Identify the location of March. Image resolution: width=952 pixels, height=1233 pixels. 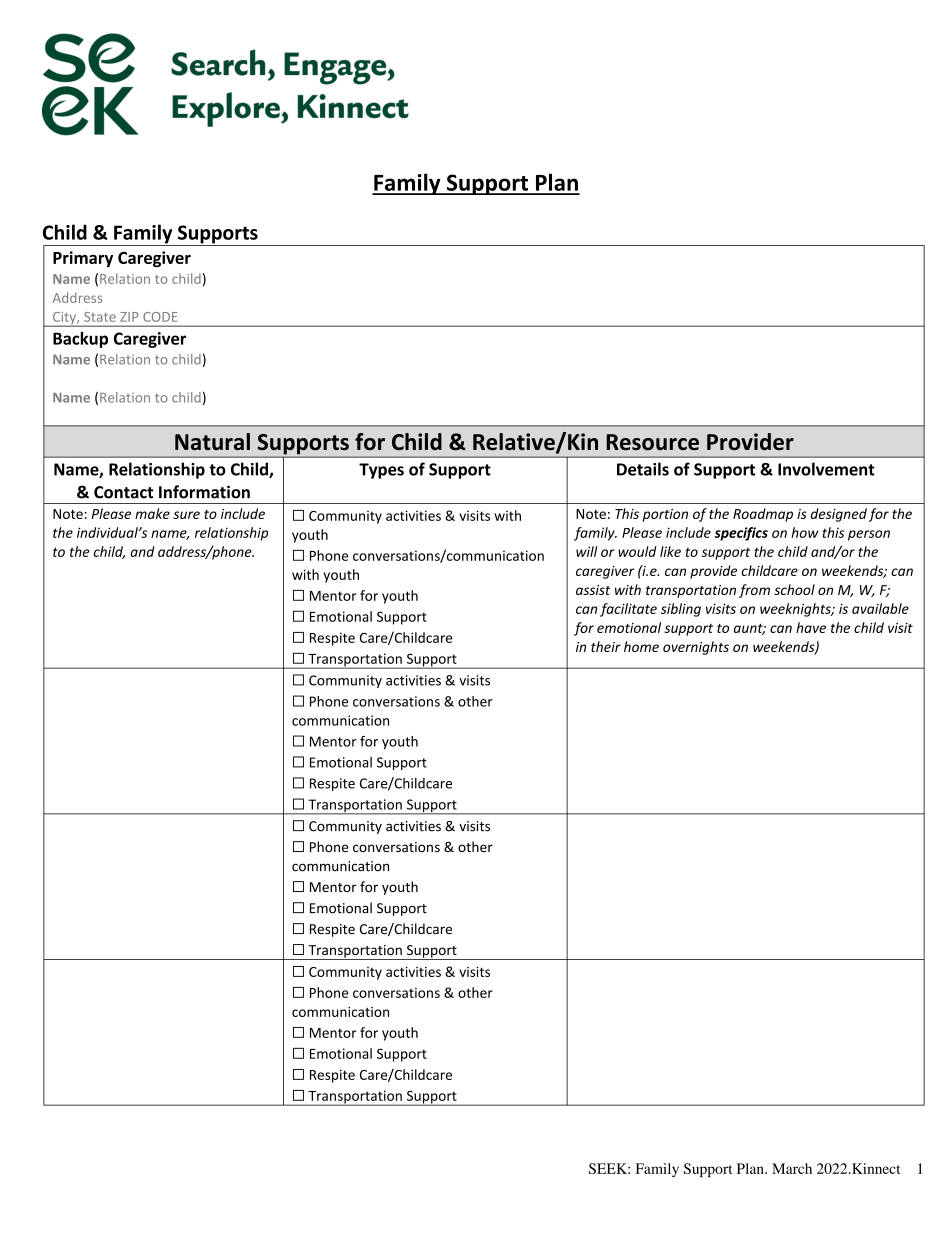
(792, 1168).
